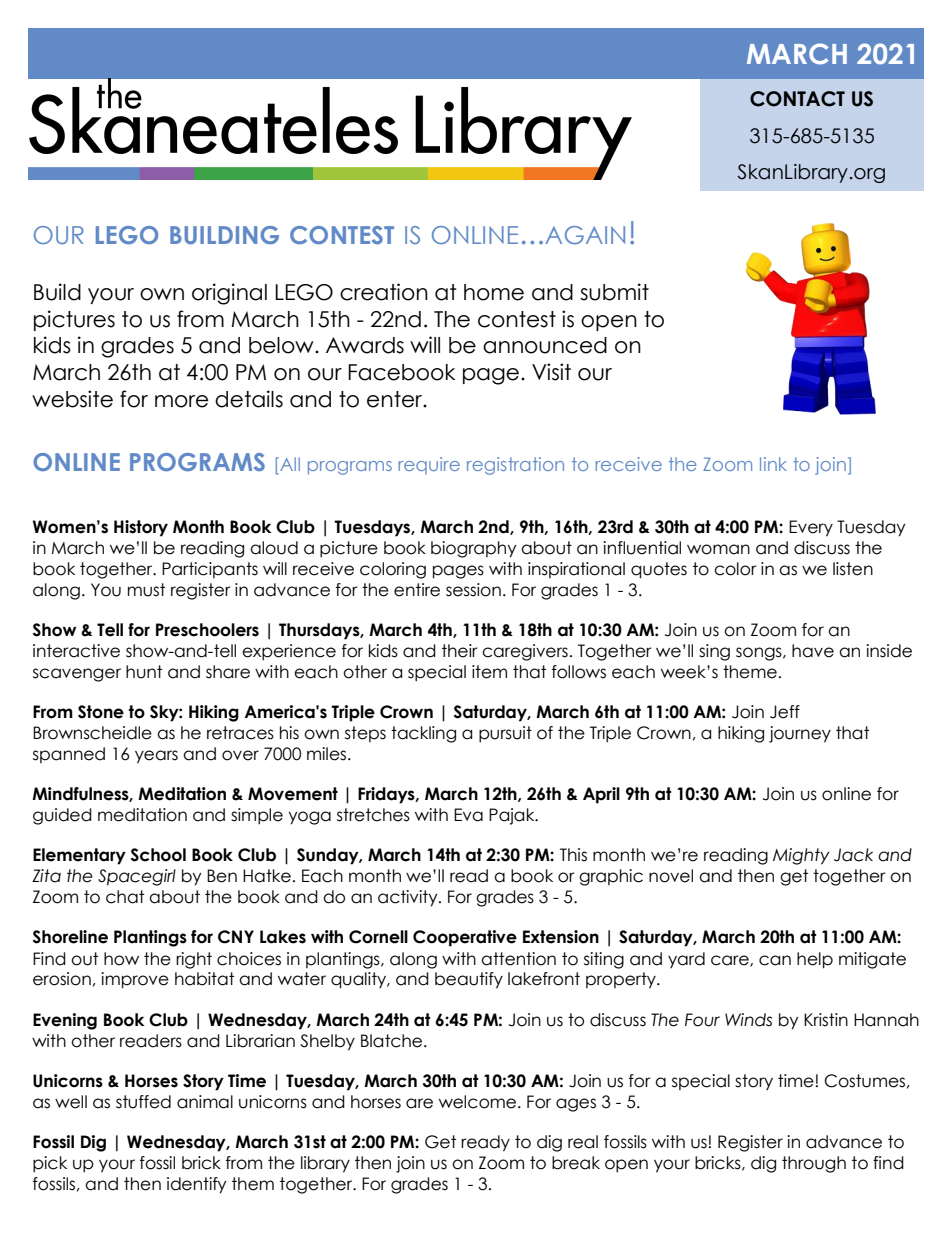  Describe the element at coordinates (409, 898) in the screenshot. I see `activity` at that location.
